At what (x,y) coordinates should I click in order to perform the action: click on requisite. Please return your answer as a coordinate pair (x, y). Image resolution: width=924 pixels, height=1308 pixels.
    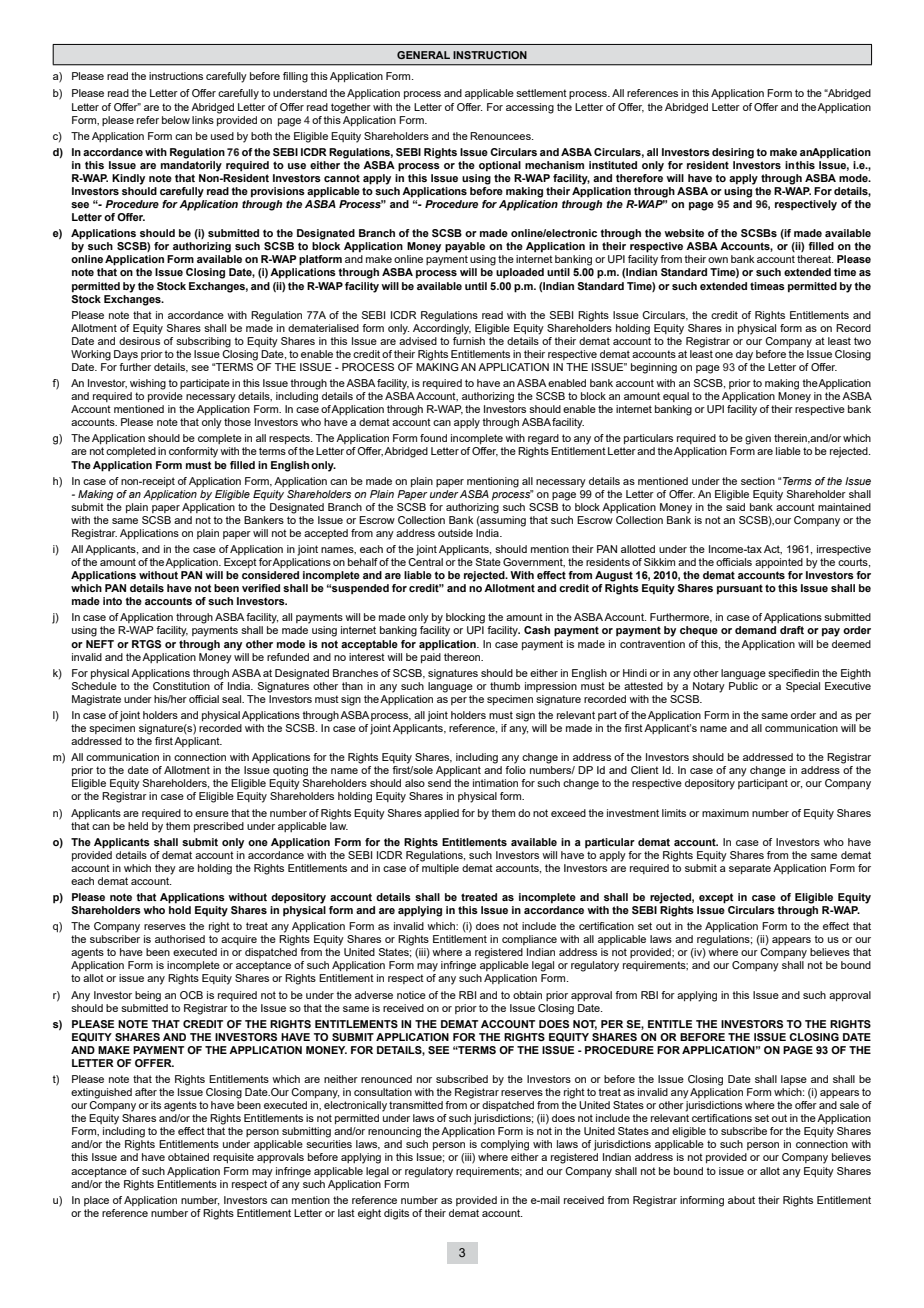
    Looking at the image, I should click on (233, 1158).
